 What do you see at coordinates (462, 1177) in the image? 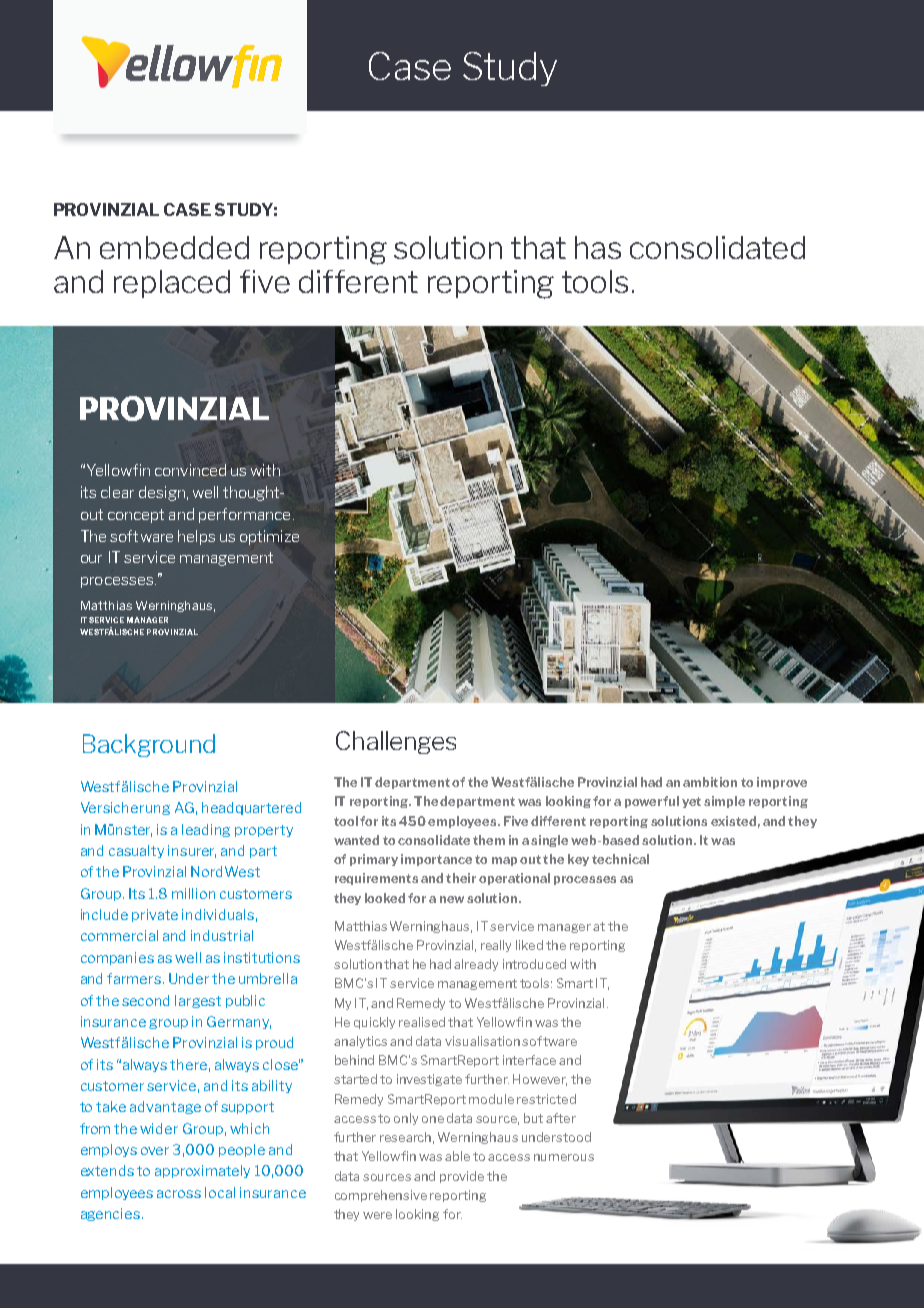
I see `provide` at bounding box center [462, 1177].
